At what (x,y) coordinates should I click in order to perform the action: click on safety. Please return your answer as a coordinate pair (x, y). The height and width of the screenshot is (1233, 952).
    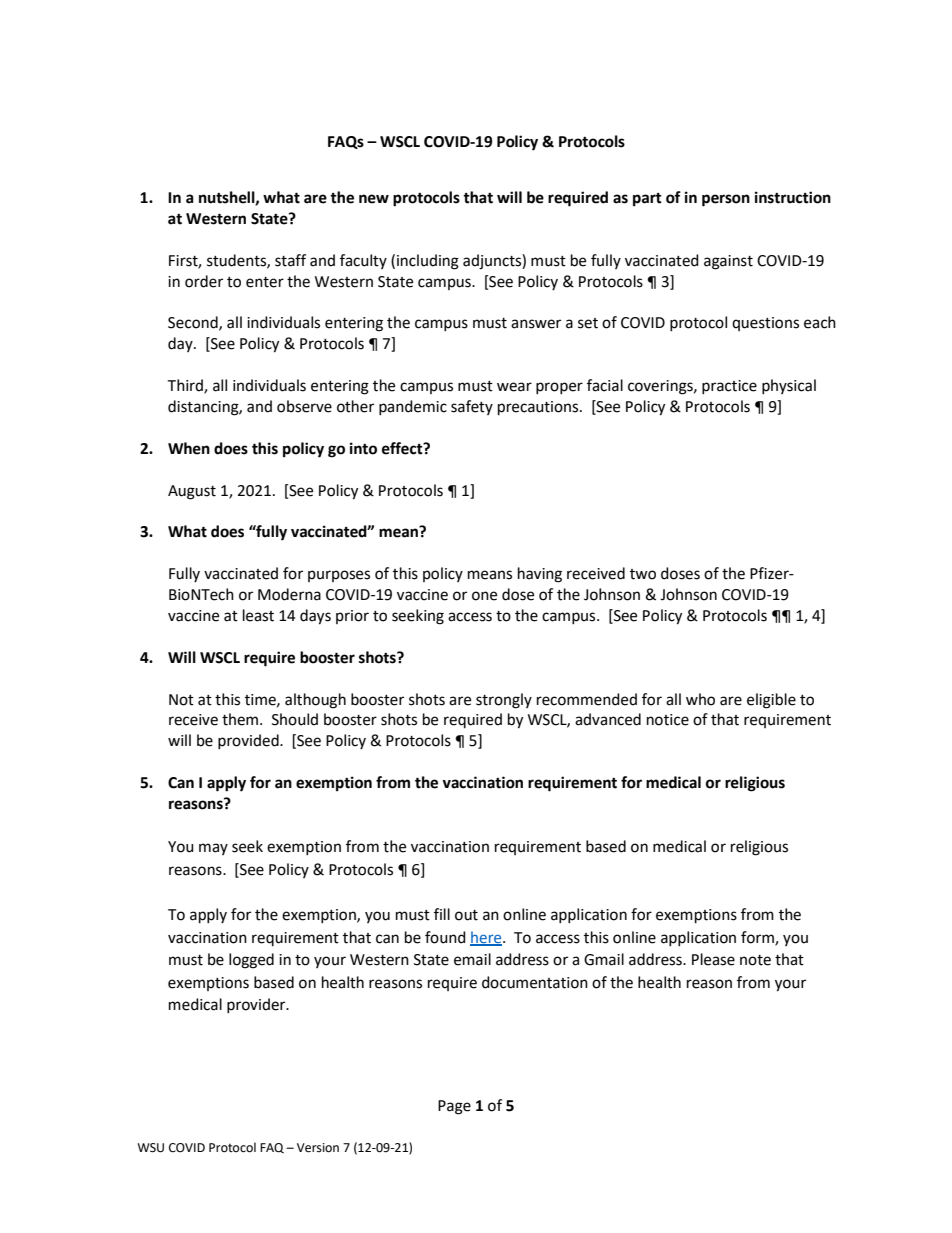
    Looking at the image, I should click on (472, 407).
